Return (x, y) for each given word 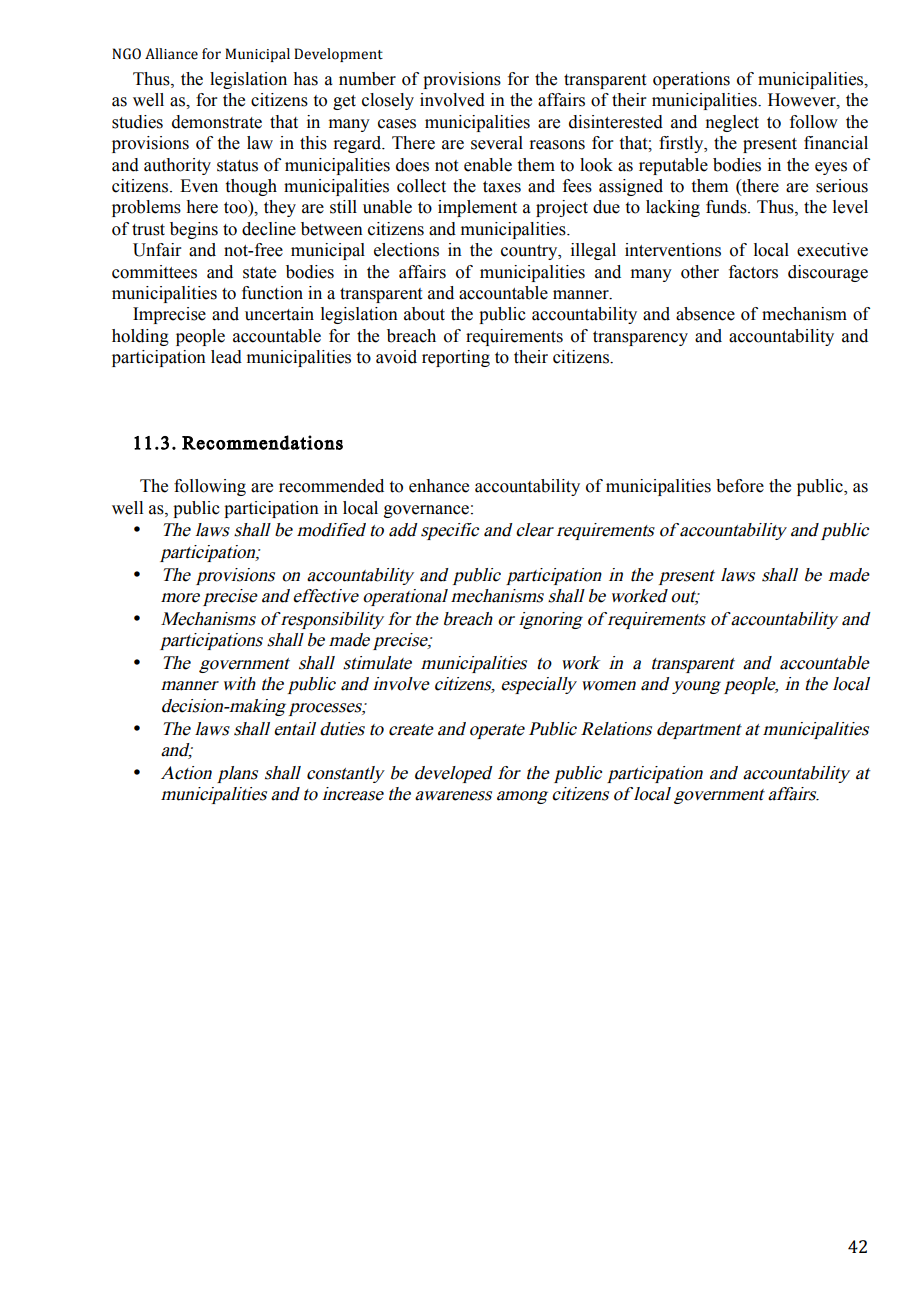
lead (226, 357)
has (305, 79)
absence (705, 314)
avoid (396, 357)
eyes (831, 168)
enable (488, 165)
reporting (456, 358)
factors (753, 272)
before (740, 486)
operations (691, 80)
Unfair (157, 250)
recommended (331, 486)
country (530, 252)
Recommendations (262, 442)
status (237, 166)
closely (388, 101)
